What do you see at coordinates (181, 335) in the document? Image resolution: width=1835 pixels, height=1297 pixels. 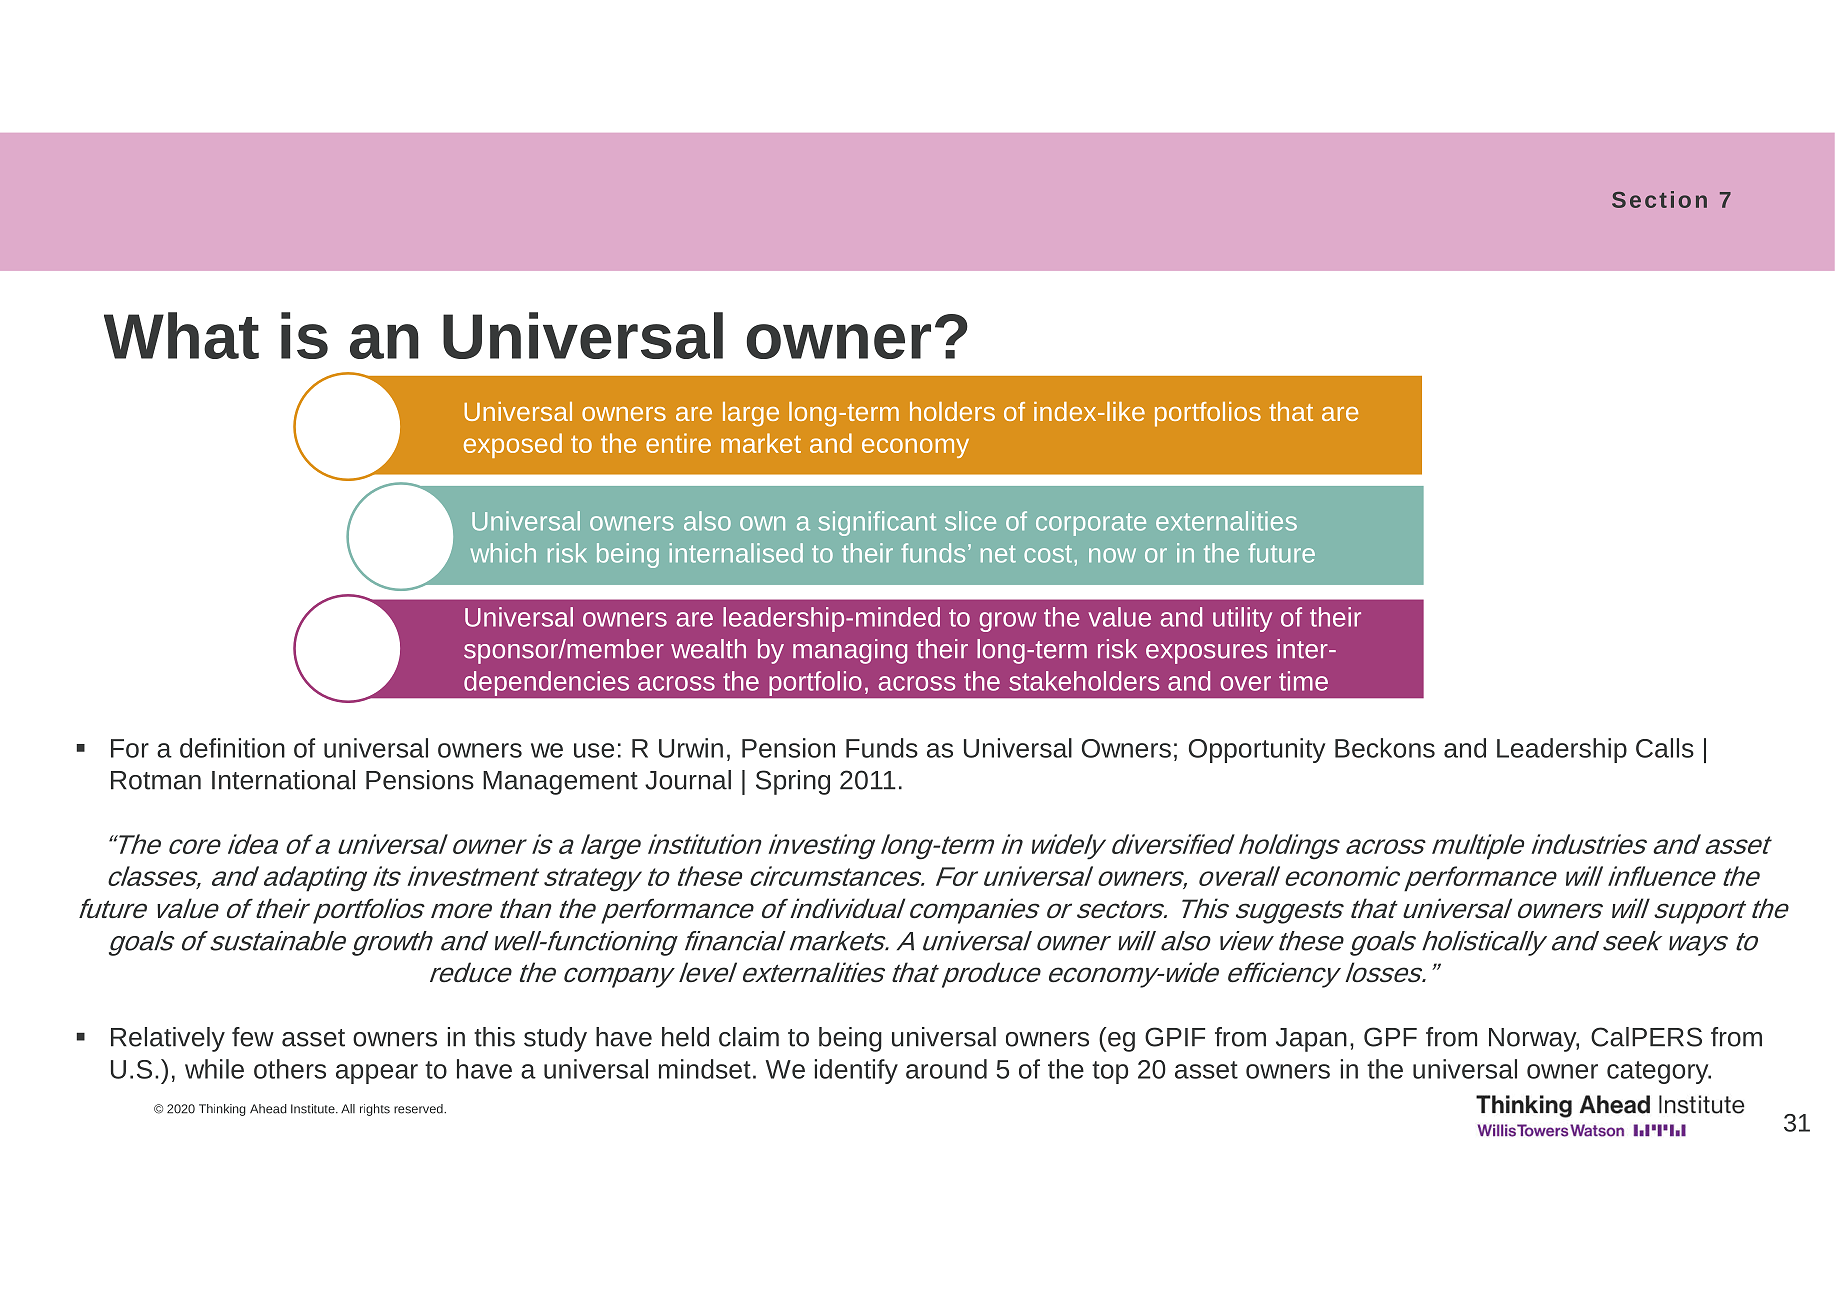 I see `What` at bounding box center [181, 335].
